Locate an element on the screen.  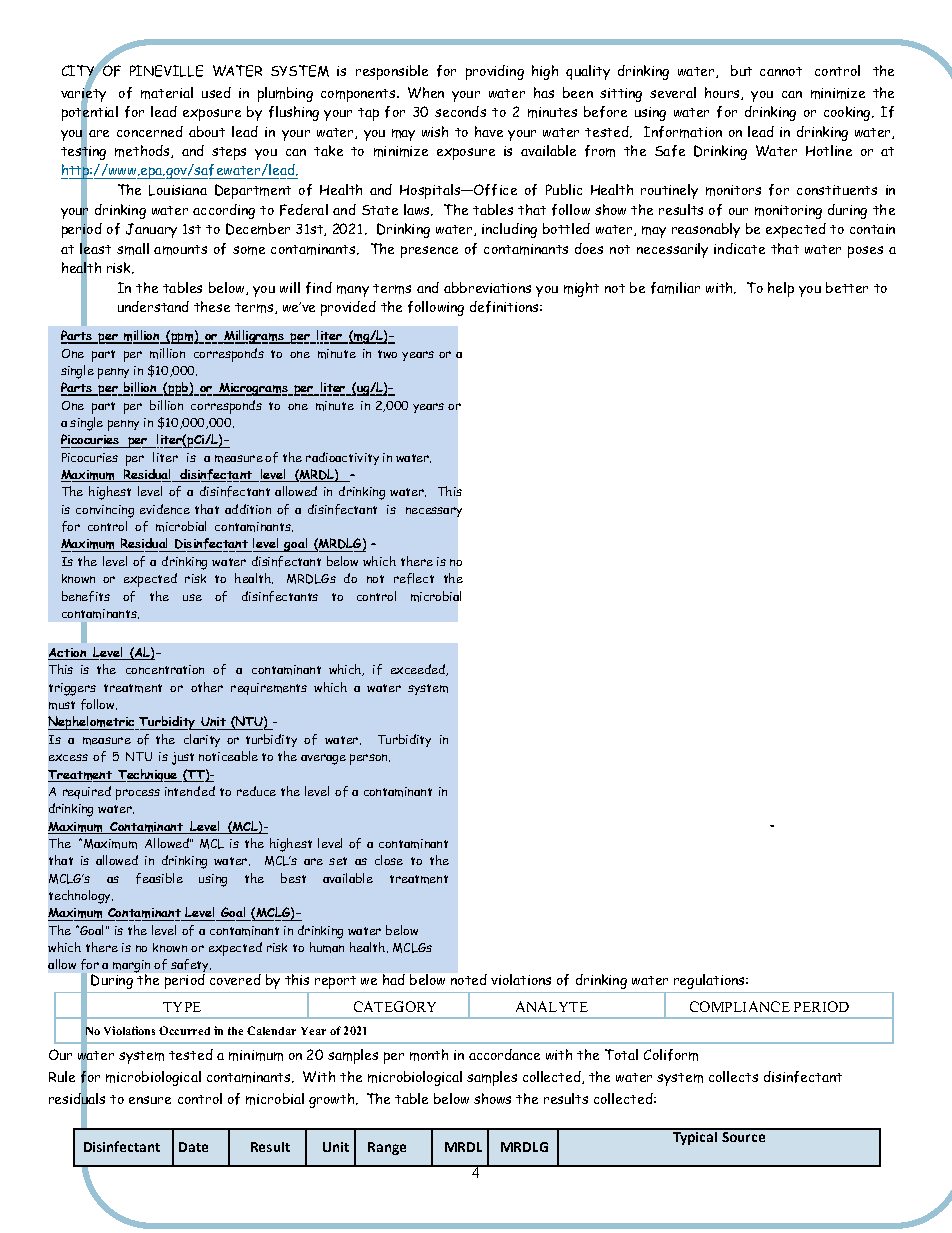
material is located at coordinates (167, 93).
